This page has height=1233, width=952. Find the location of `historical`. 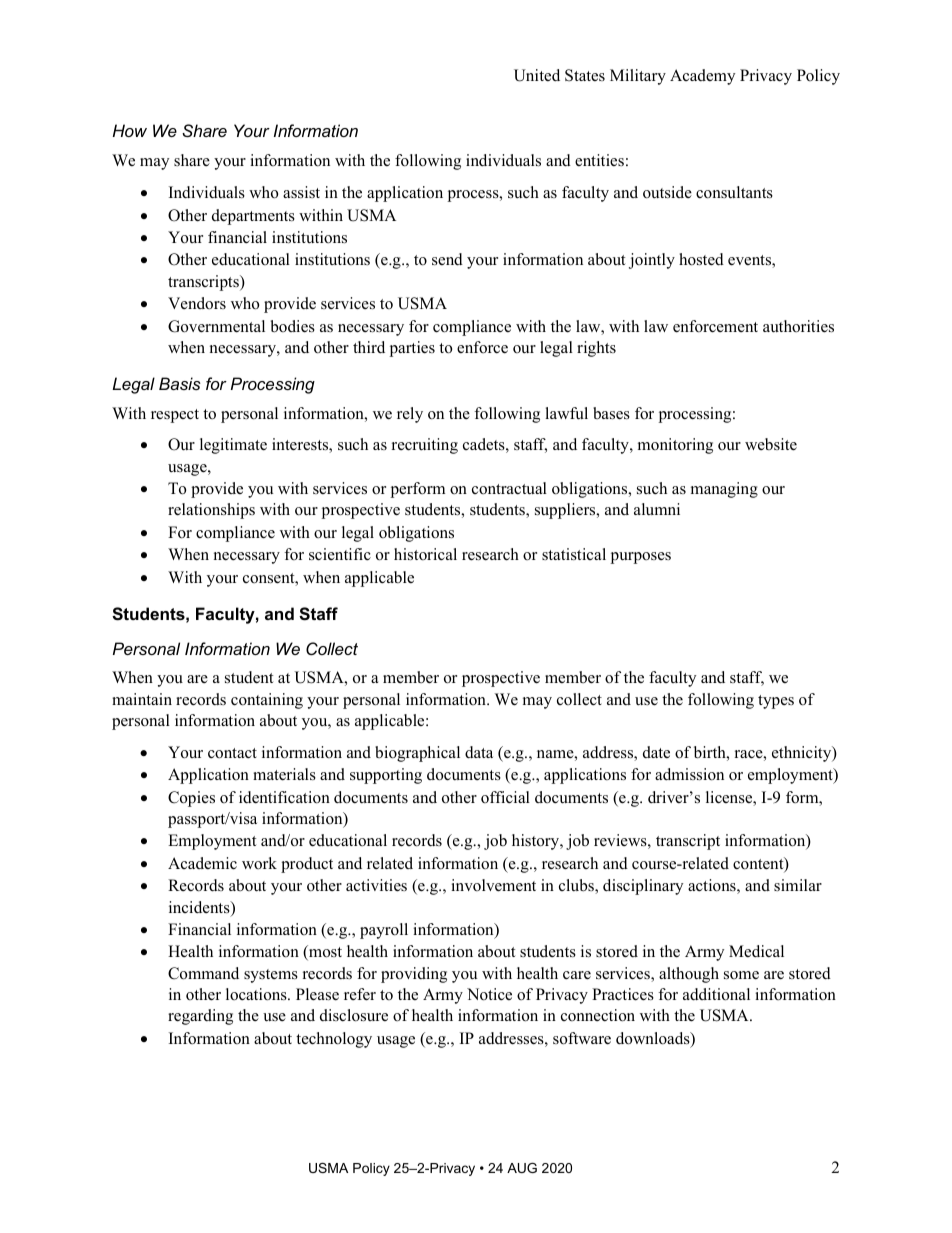

historical is located at coordinates (425, 554).
